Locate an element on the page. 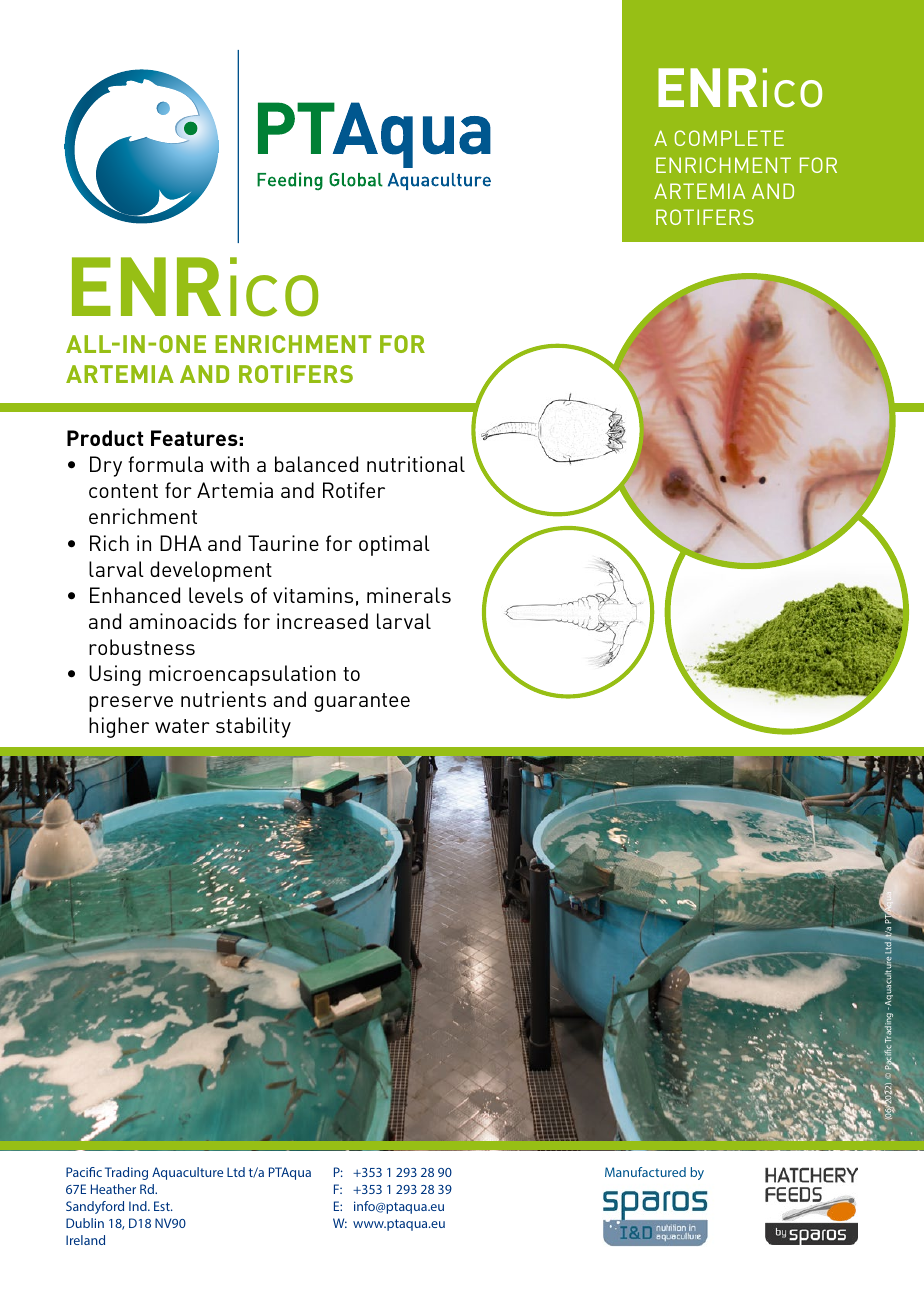 Image resolution: width=924 pixels, height=1308 pixels. Product is located at coordinates (105, 438).
